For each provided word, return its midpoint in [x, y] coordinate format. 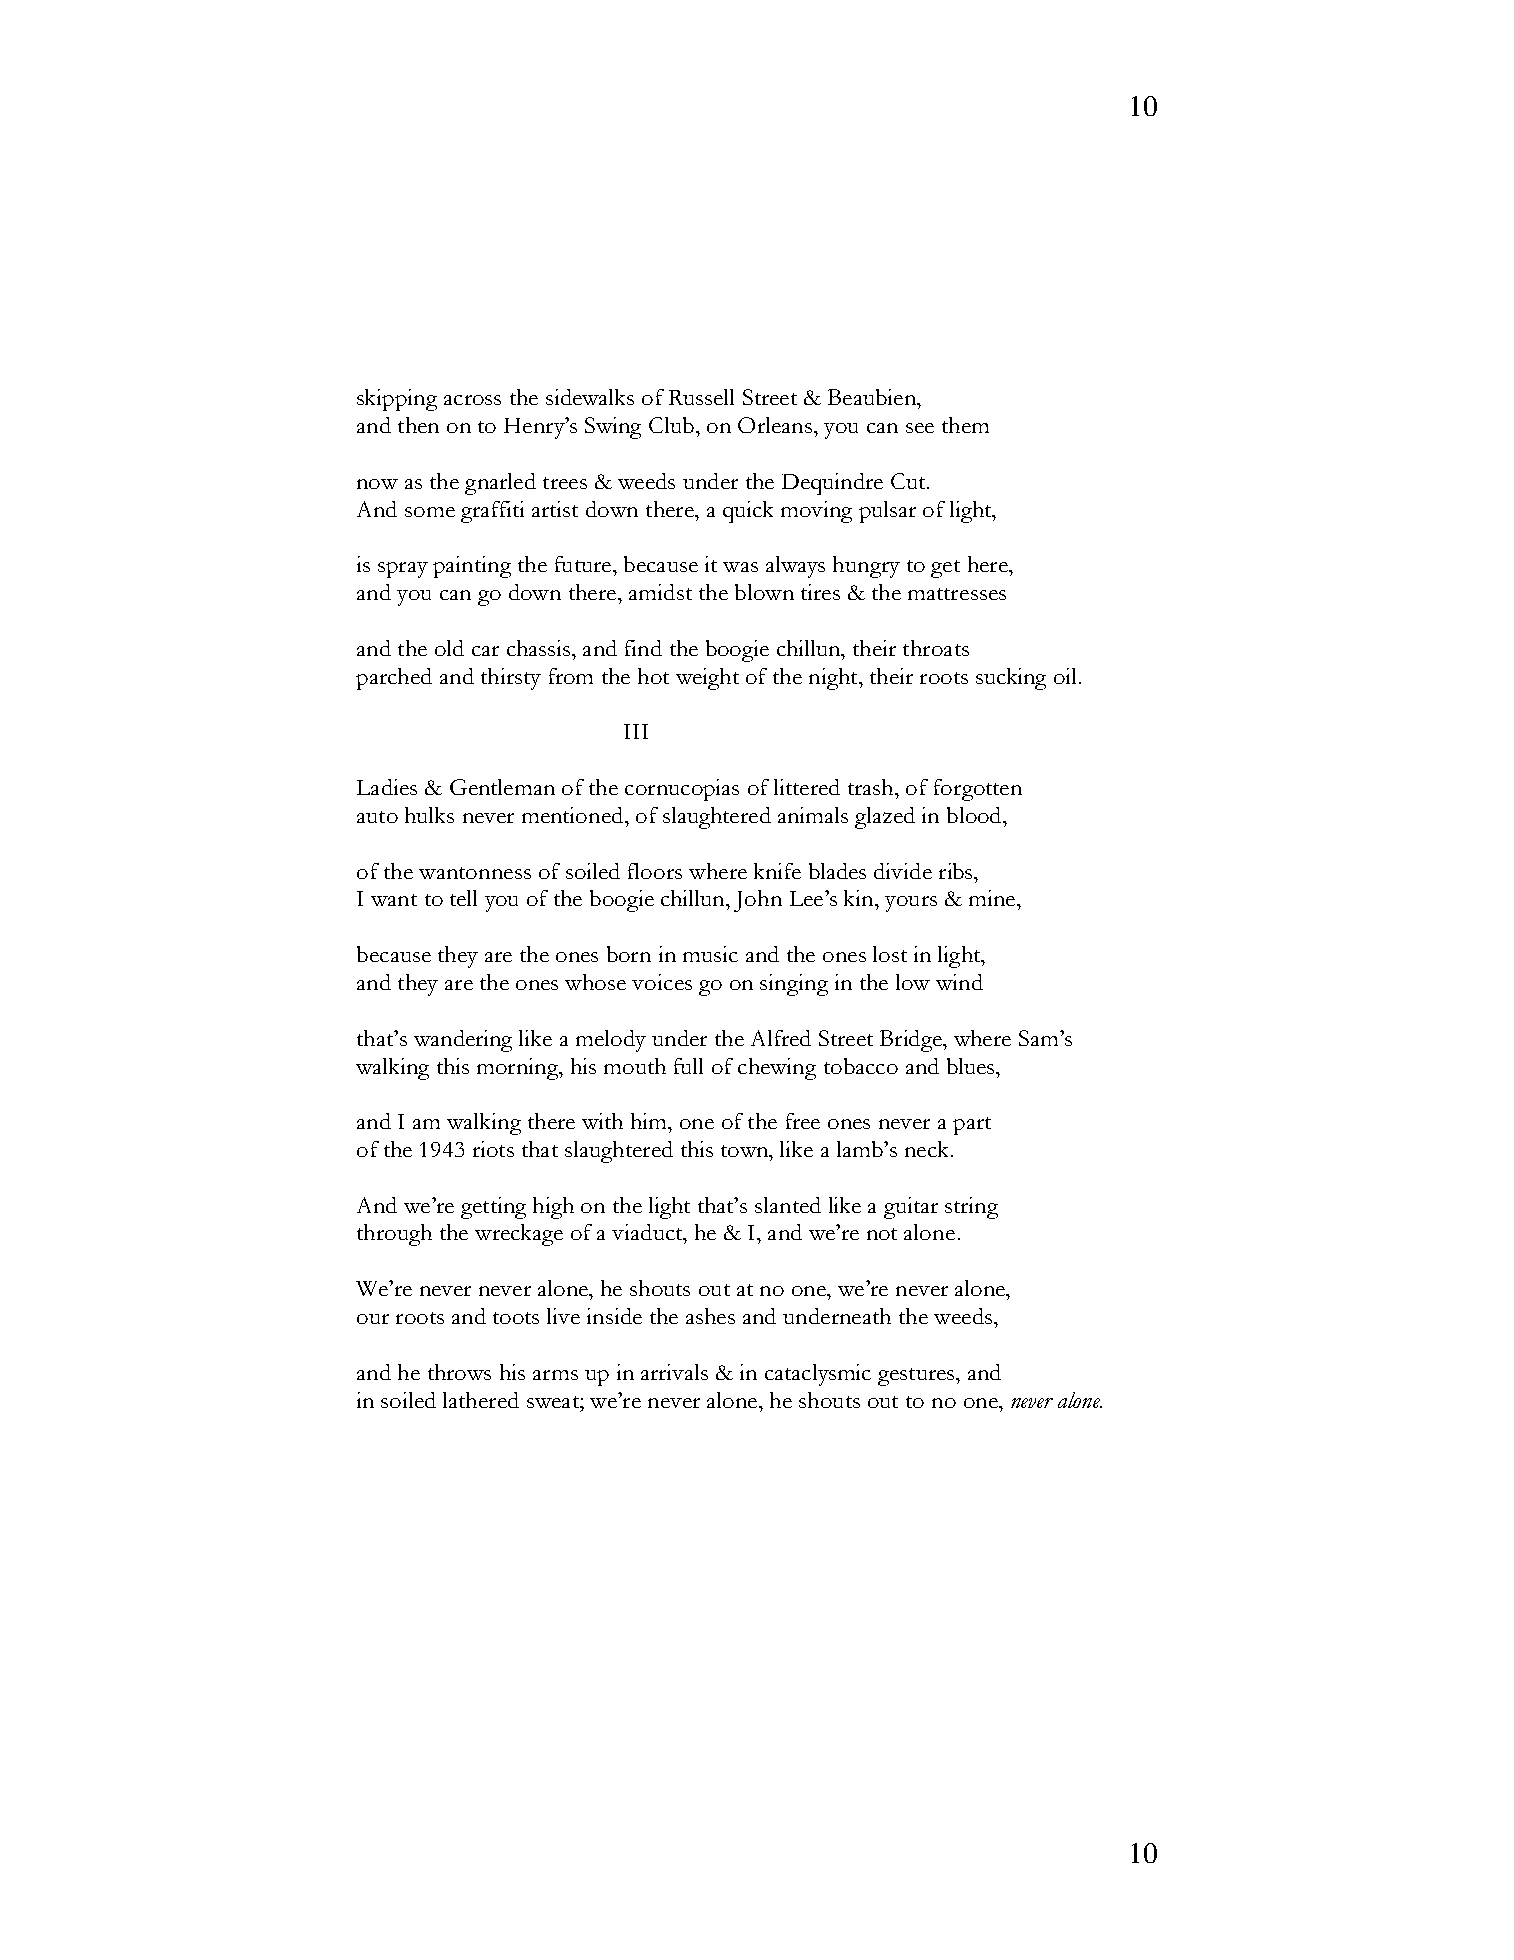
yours [911, 904]
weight [707, 679]
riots [493, 1149]
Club [671, 425]
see [920, 428]
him [650, 1121]
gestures [917, 1377]
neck [926, 1149]
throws [459, 1372]
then [418, 425]
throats [936, 648]
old [449, 648]
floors [655, 871]
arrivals [674, 1372]
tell [463, 898]
